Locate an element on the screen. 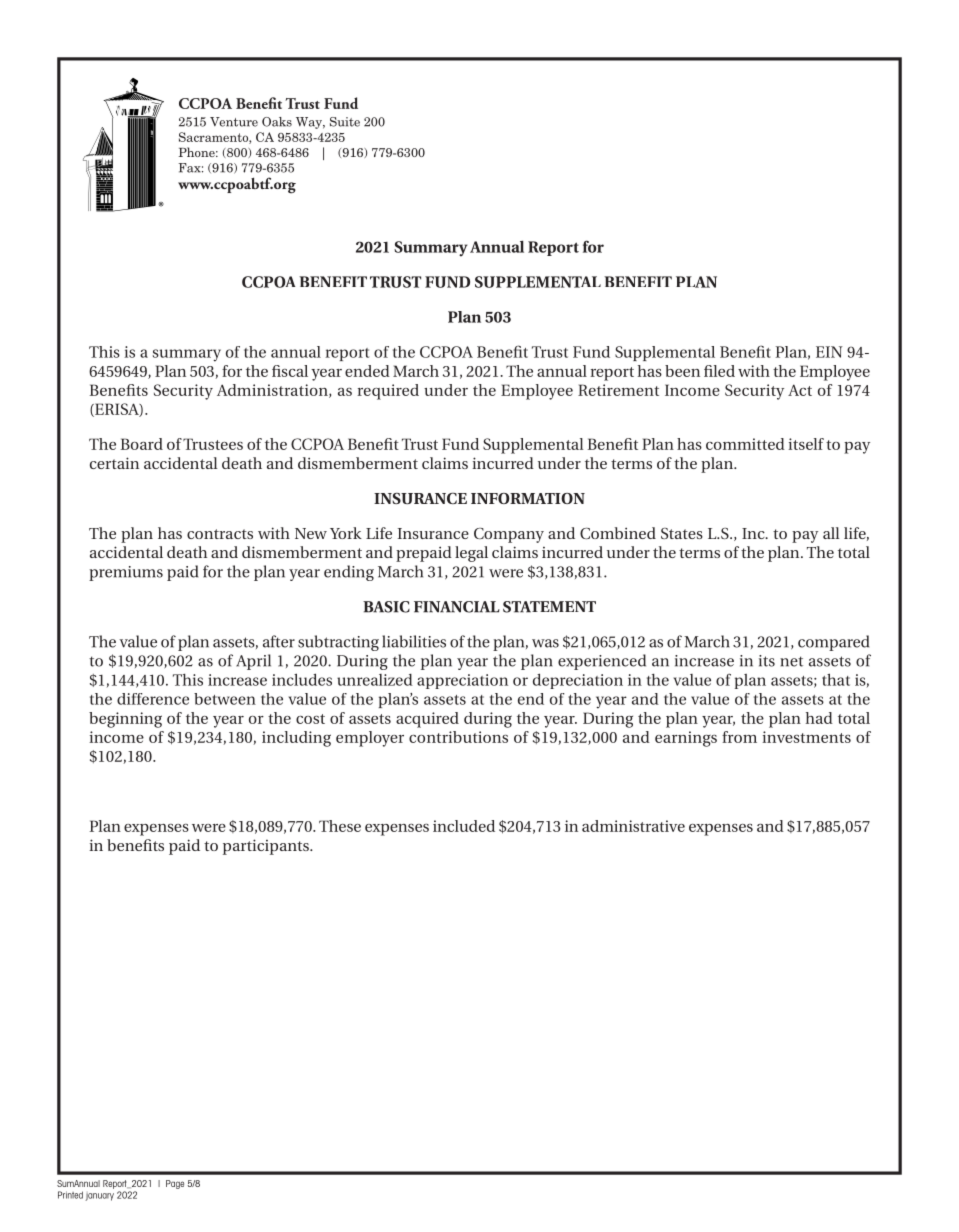  Venture is located at coordinates (234, 122).
